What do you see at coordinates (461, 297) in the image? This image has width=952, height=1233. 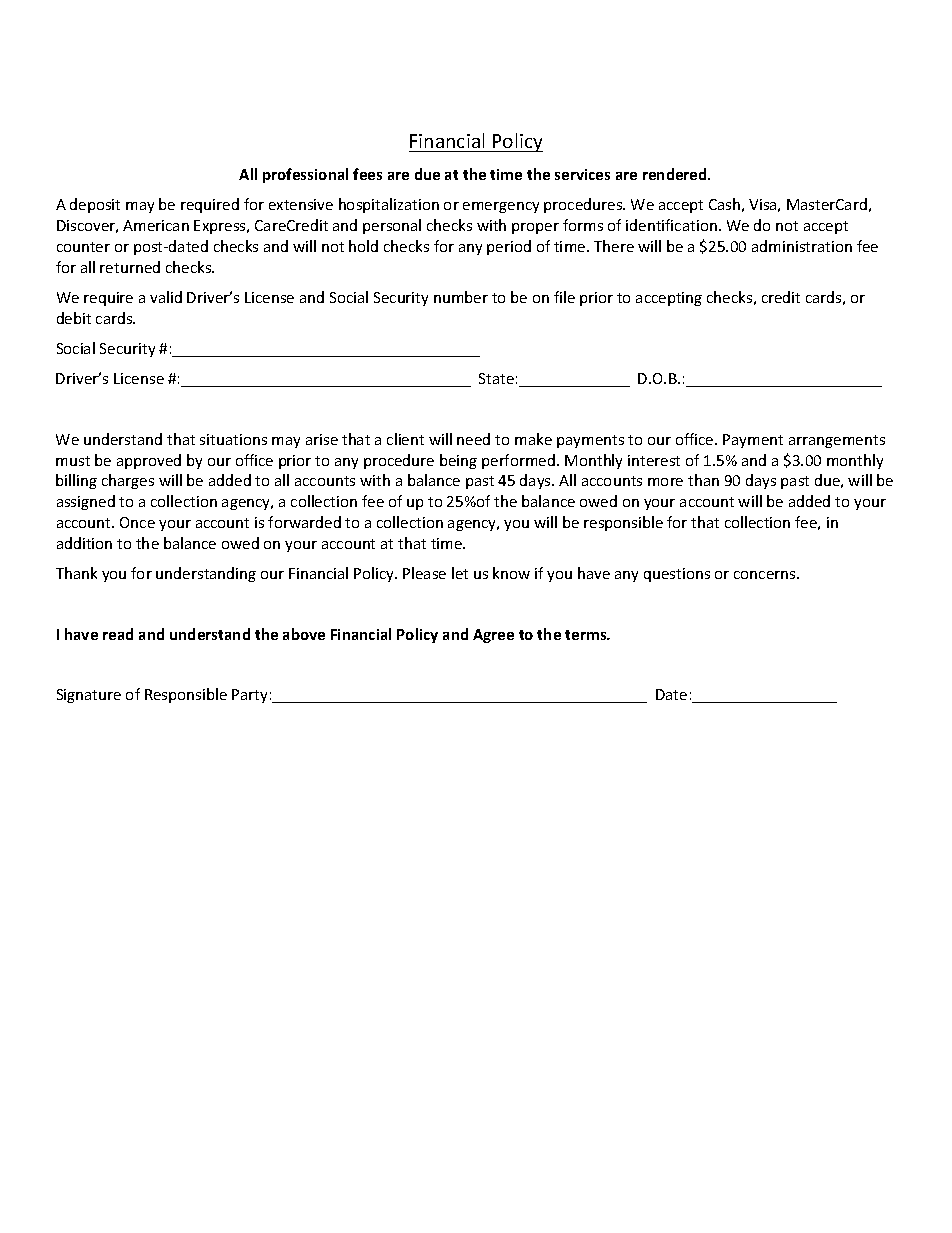 I see `number` at bounding box center [461, 297].
